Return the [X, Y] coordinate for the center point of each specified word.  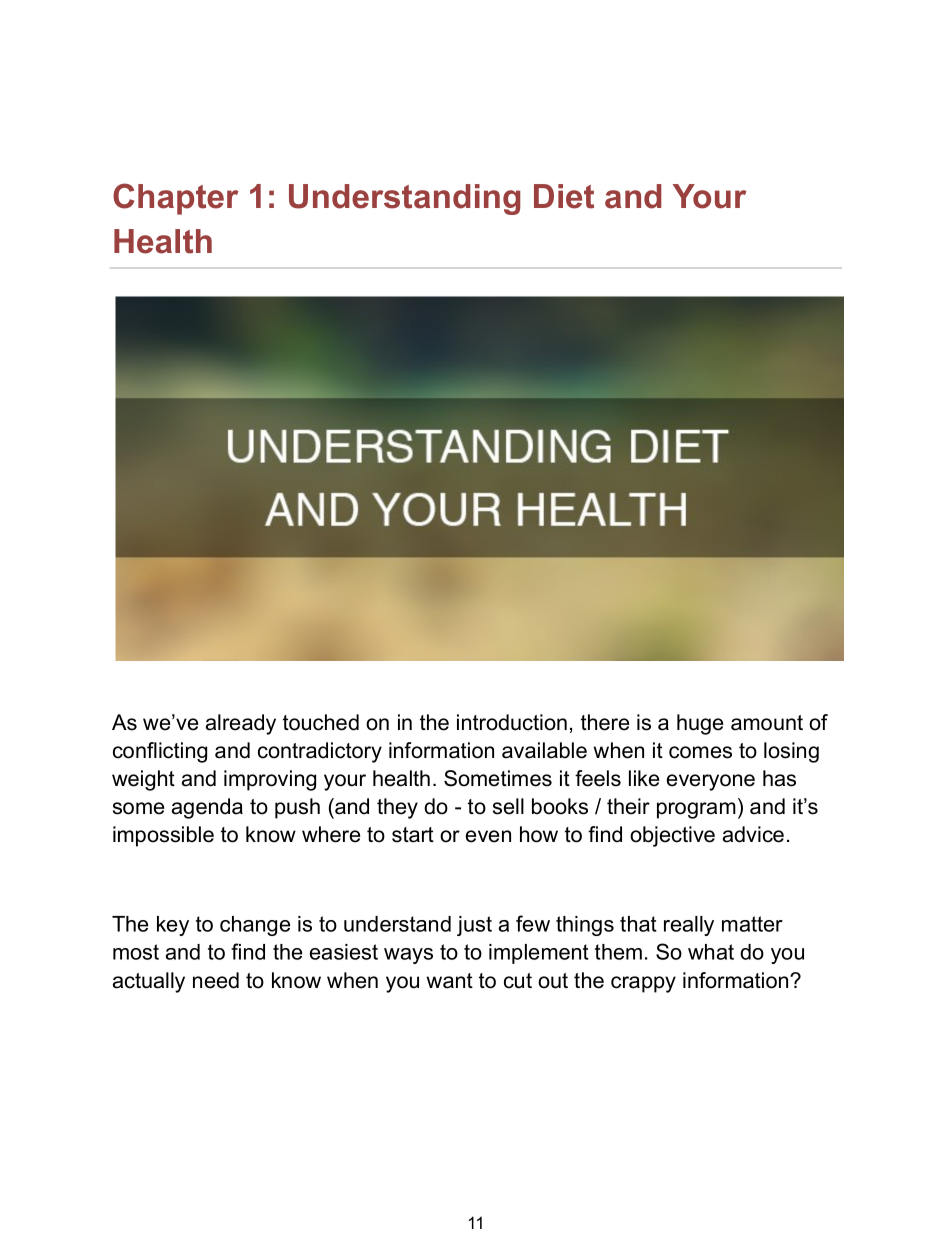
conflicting [160, 752]
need [216, 980]
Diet [564, 196]
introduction [512, 722]
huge [700, 724]
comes [700, 752]
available [544, 750]
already [241, 724]
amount [767, 723]
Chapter [175, 199]
